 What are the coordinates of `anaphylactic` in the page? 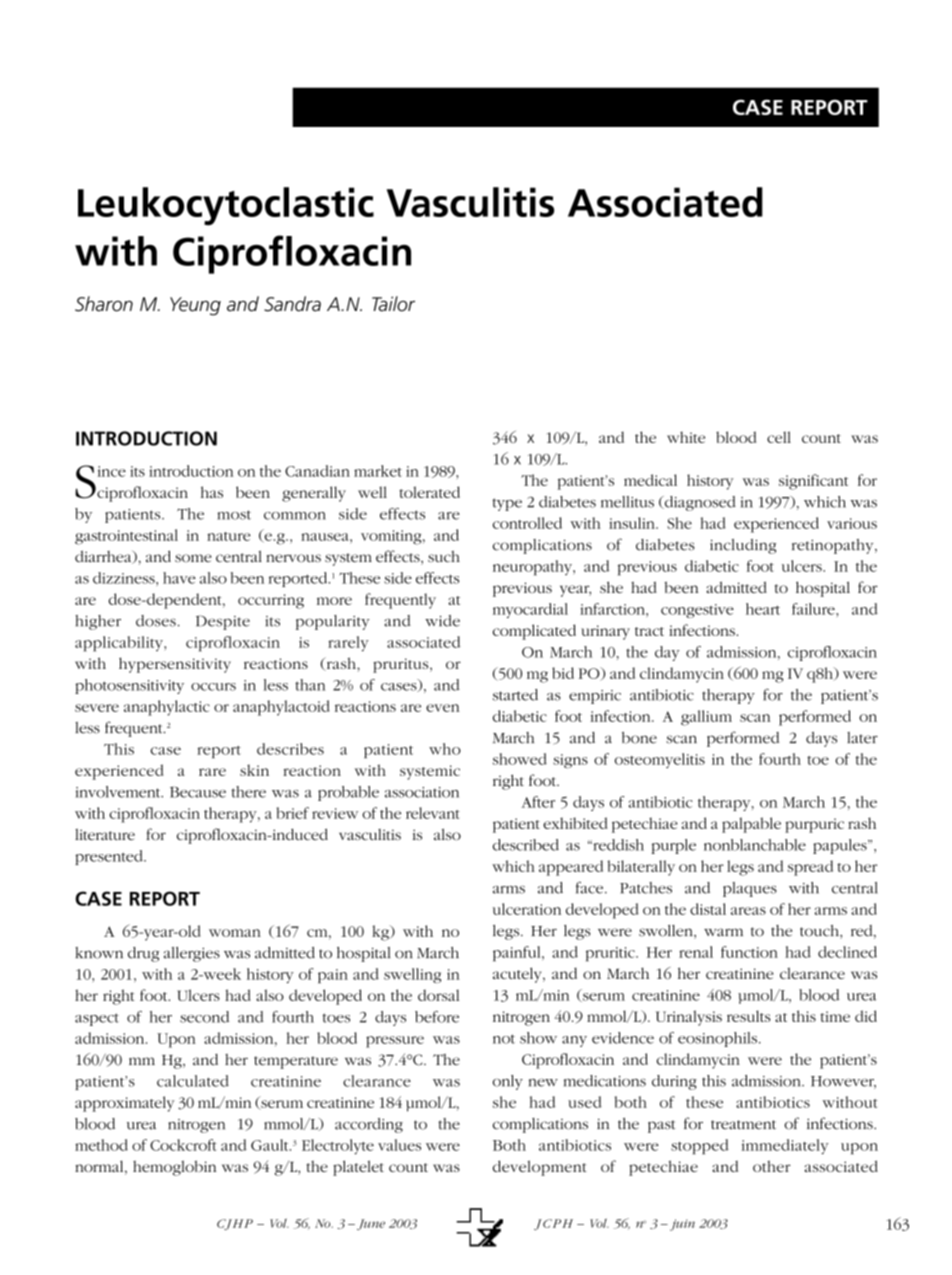 It's located at (167, 708).
